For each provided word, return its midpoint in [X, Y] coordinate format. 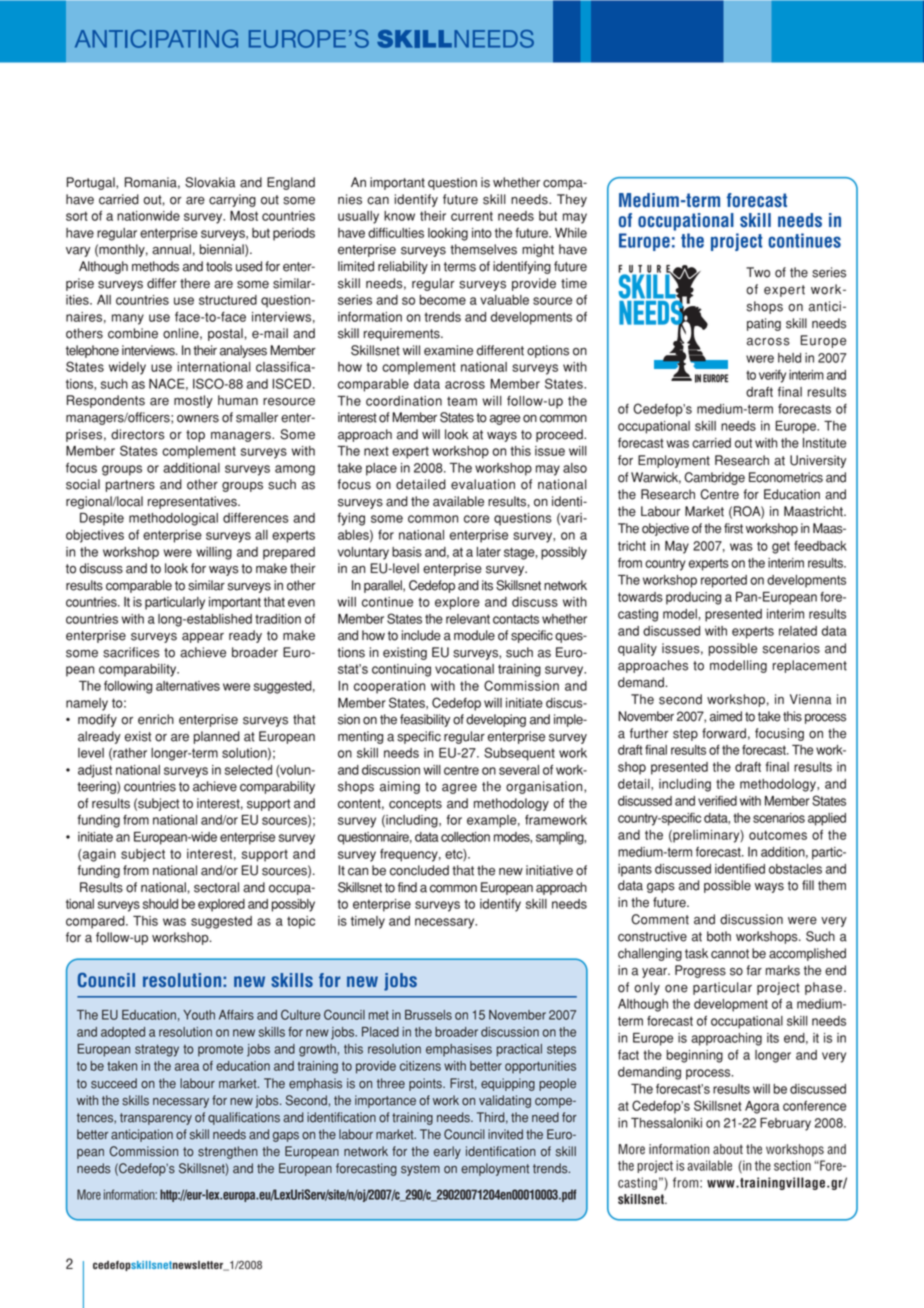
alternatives [188, 686]
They [572, 200]
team [462, 401]
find [407, 887]
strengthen [228, 1152]
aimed [726, 716]
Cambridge [714, 478]
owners [198, 419]
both [719, 936]
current [472, 216]
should [160, 904]
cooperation [389, 687]
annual [171, 249]
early [447, 1152]
